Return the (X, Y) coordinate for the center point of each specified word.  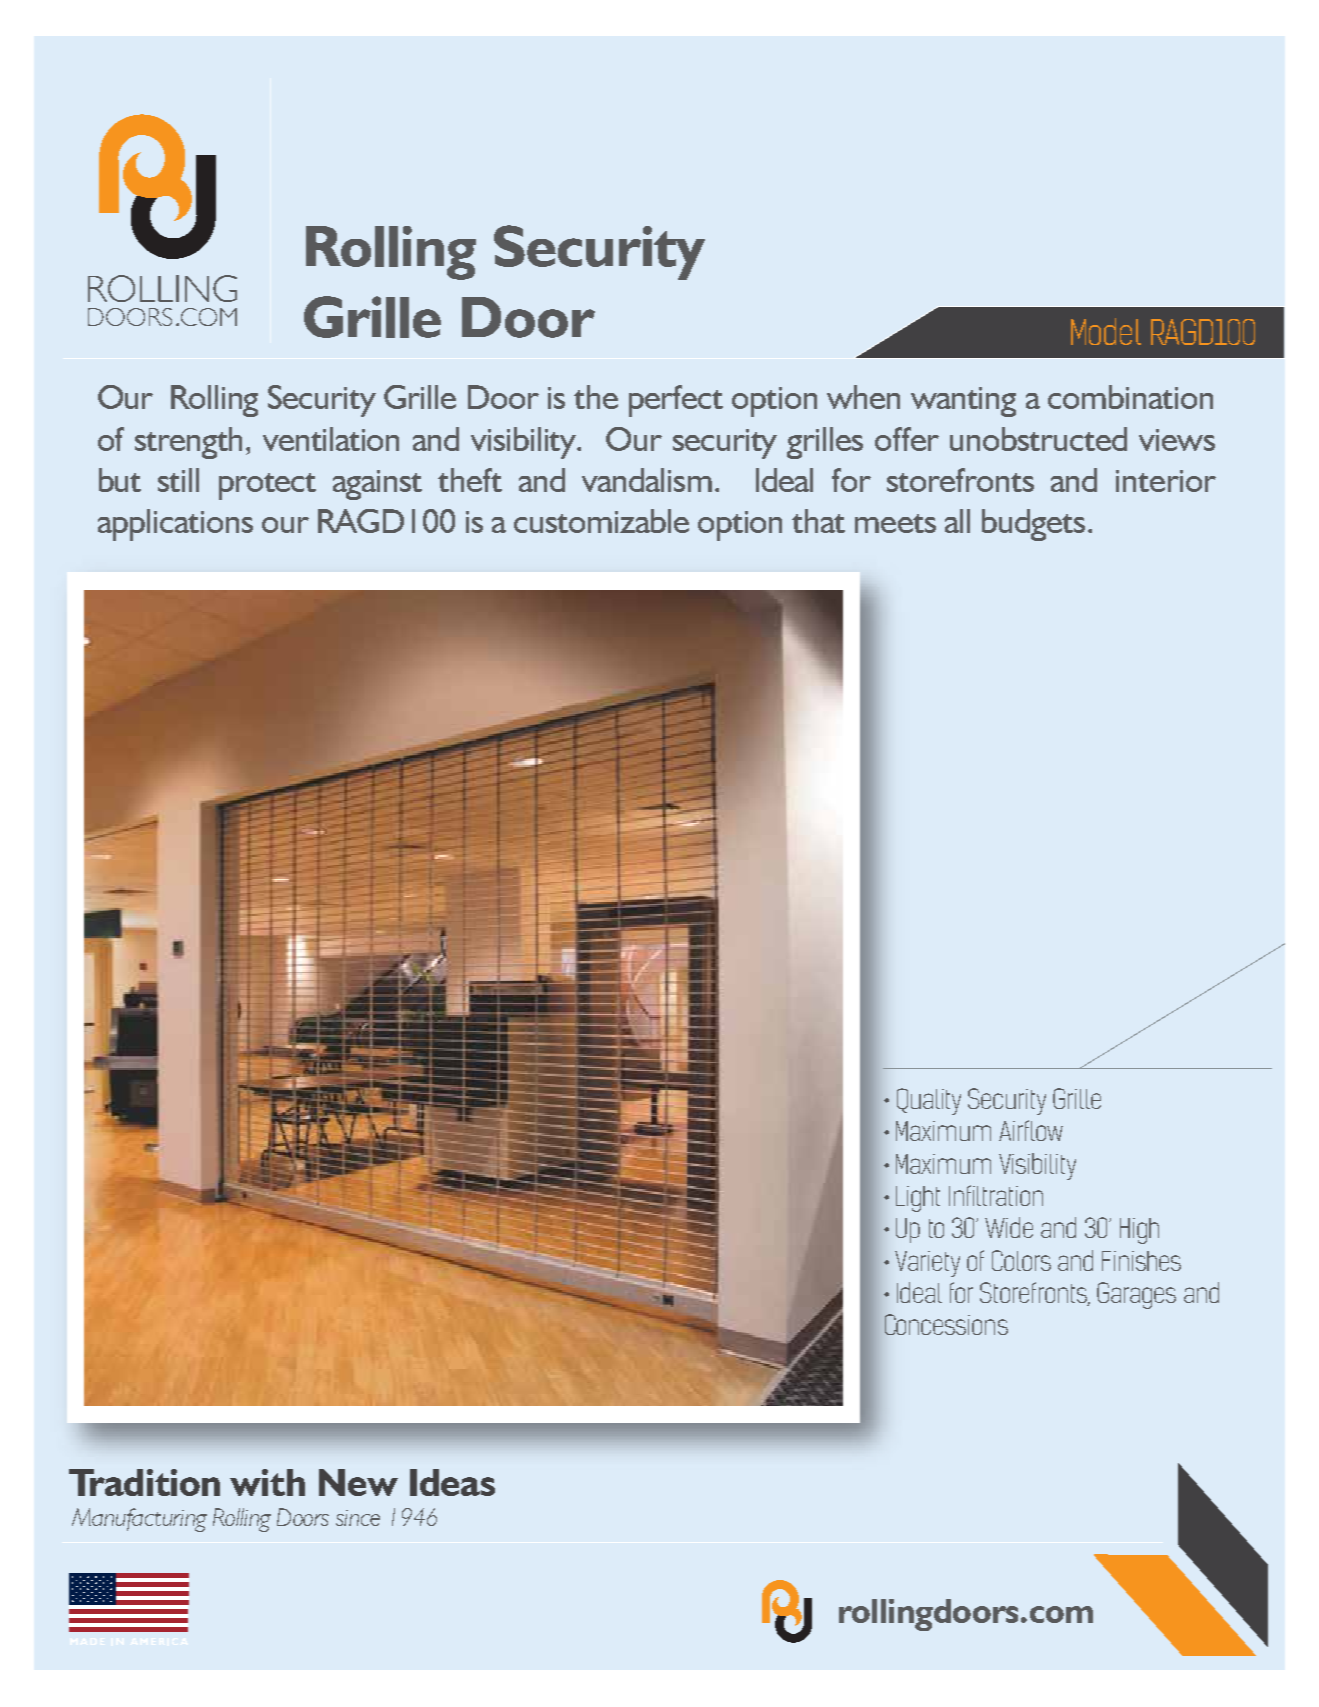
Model (1106, 331)
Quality (929, 1101)
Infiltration (996, 1195)
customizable (601, 521)
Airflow (1031, 1130)
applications (175, 525)
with (267, 1482)
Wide (1009, 1227)
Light (918, 1199)
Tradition (144, 1482)
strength (188, 443)
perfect (676, 401)
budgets (1033, 525)
